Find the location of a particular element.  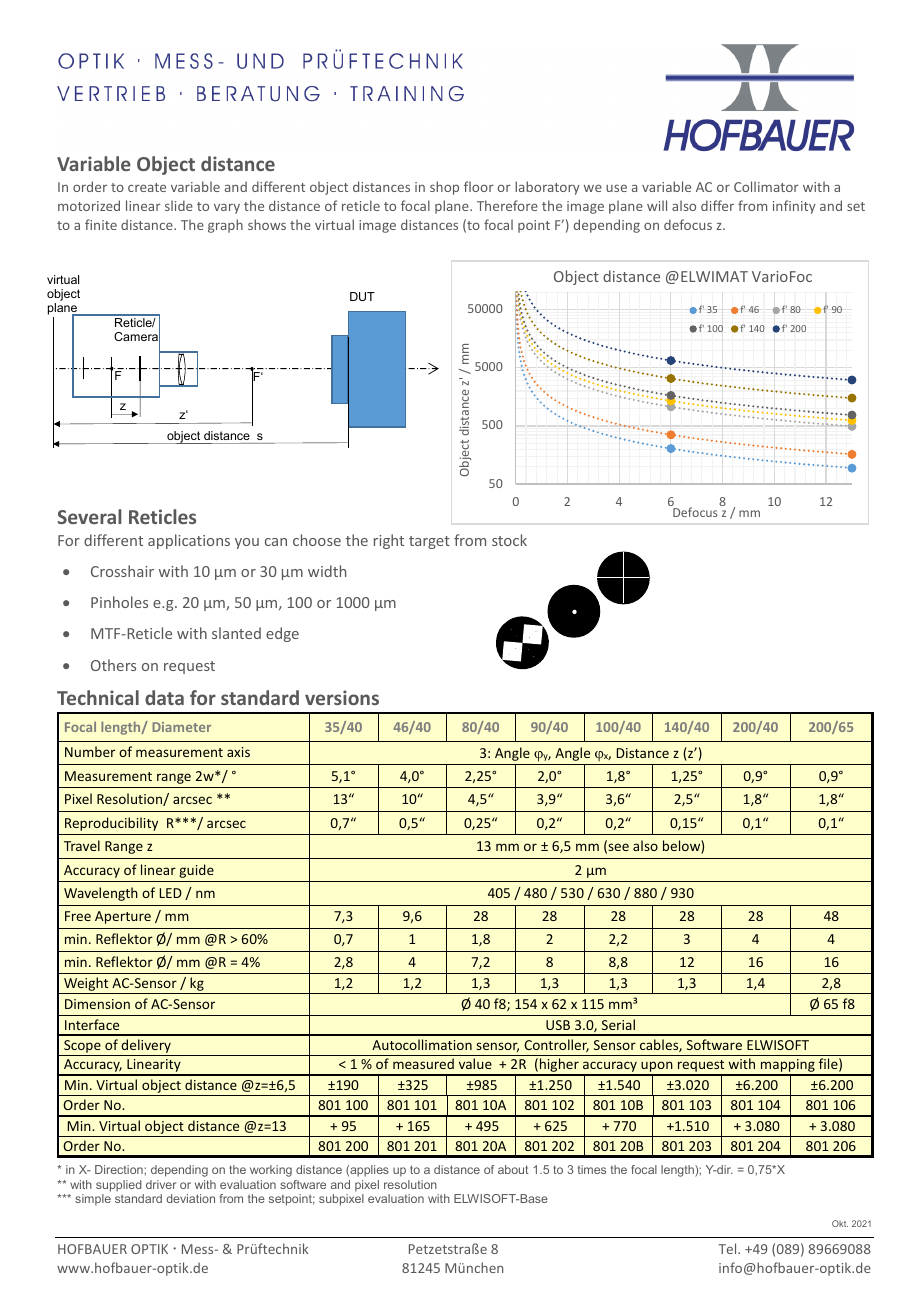

shop is located at coordinates (444, 188).
